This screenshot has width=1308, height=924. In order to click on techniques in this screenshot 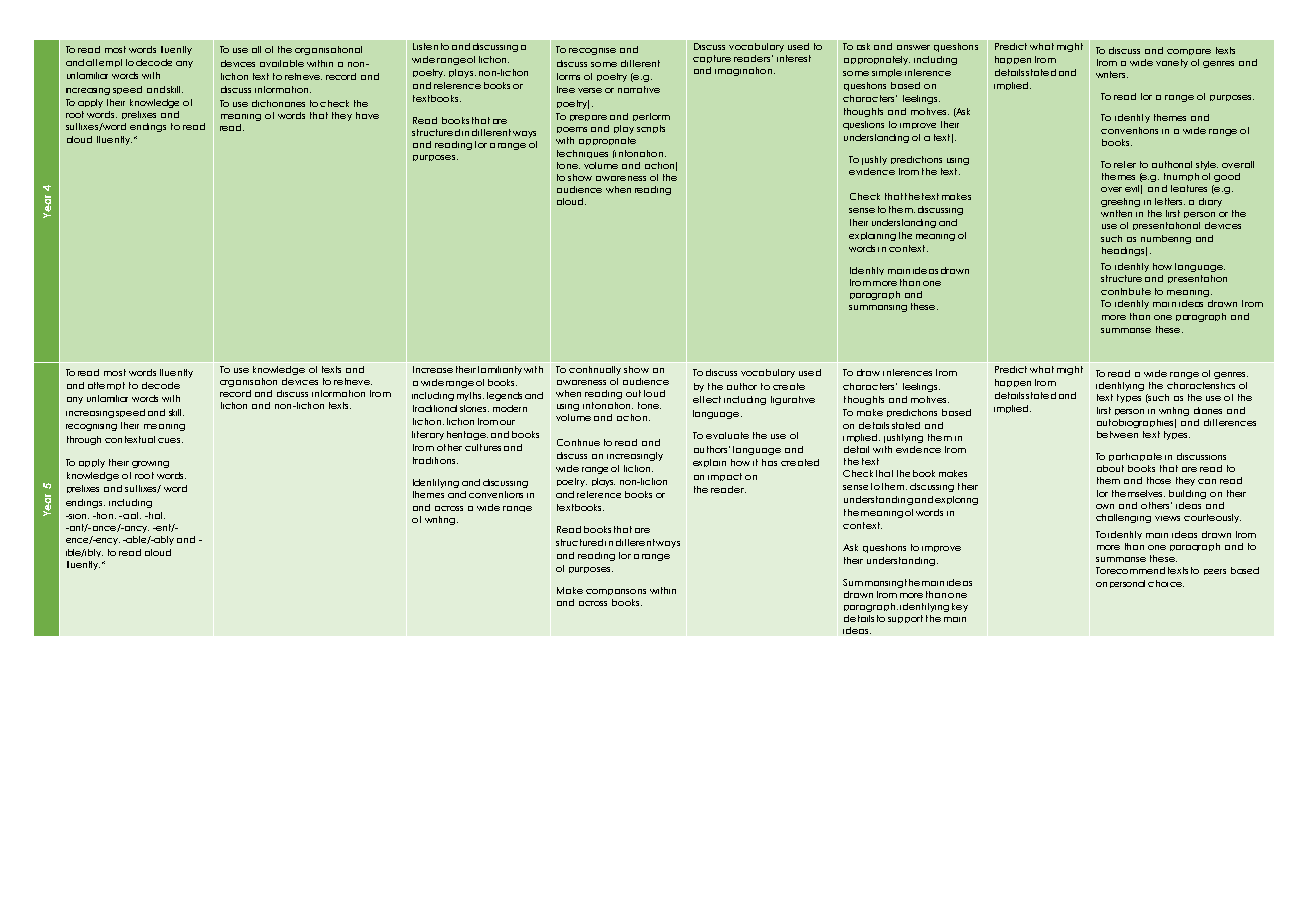, I will do `click(582, 154)`.
